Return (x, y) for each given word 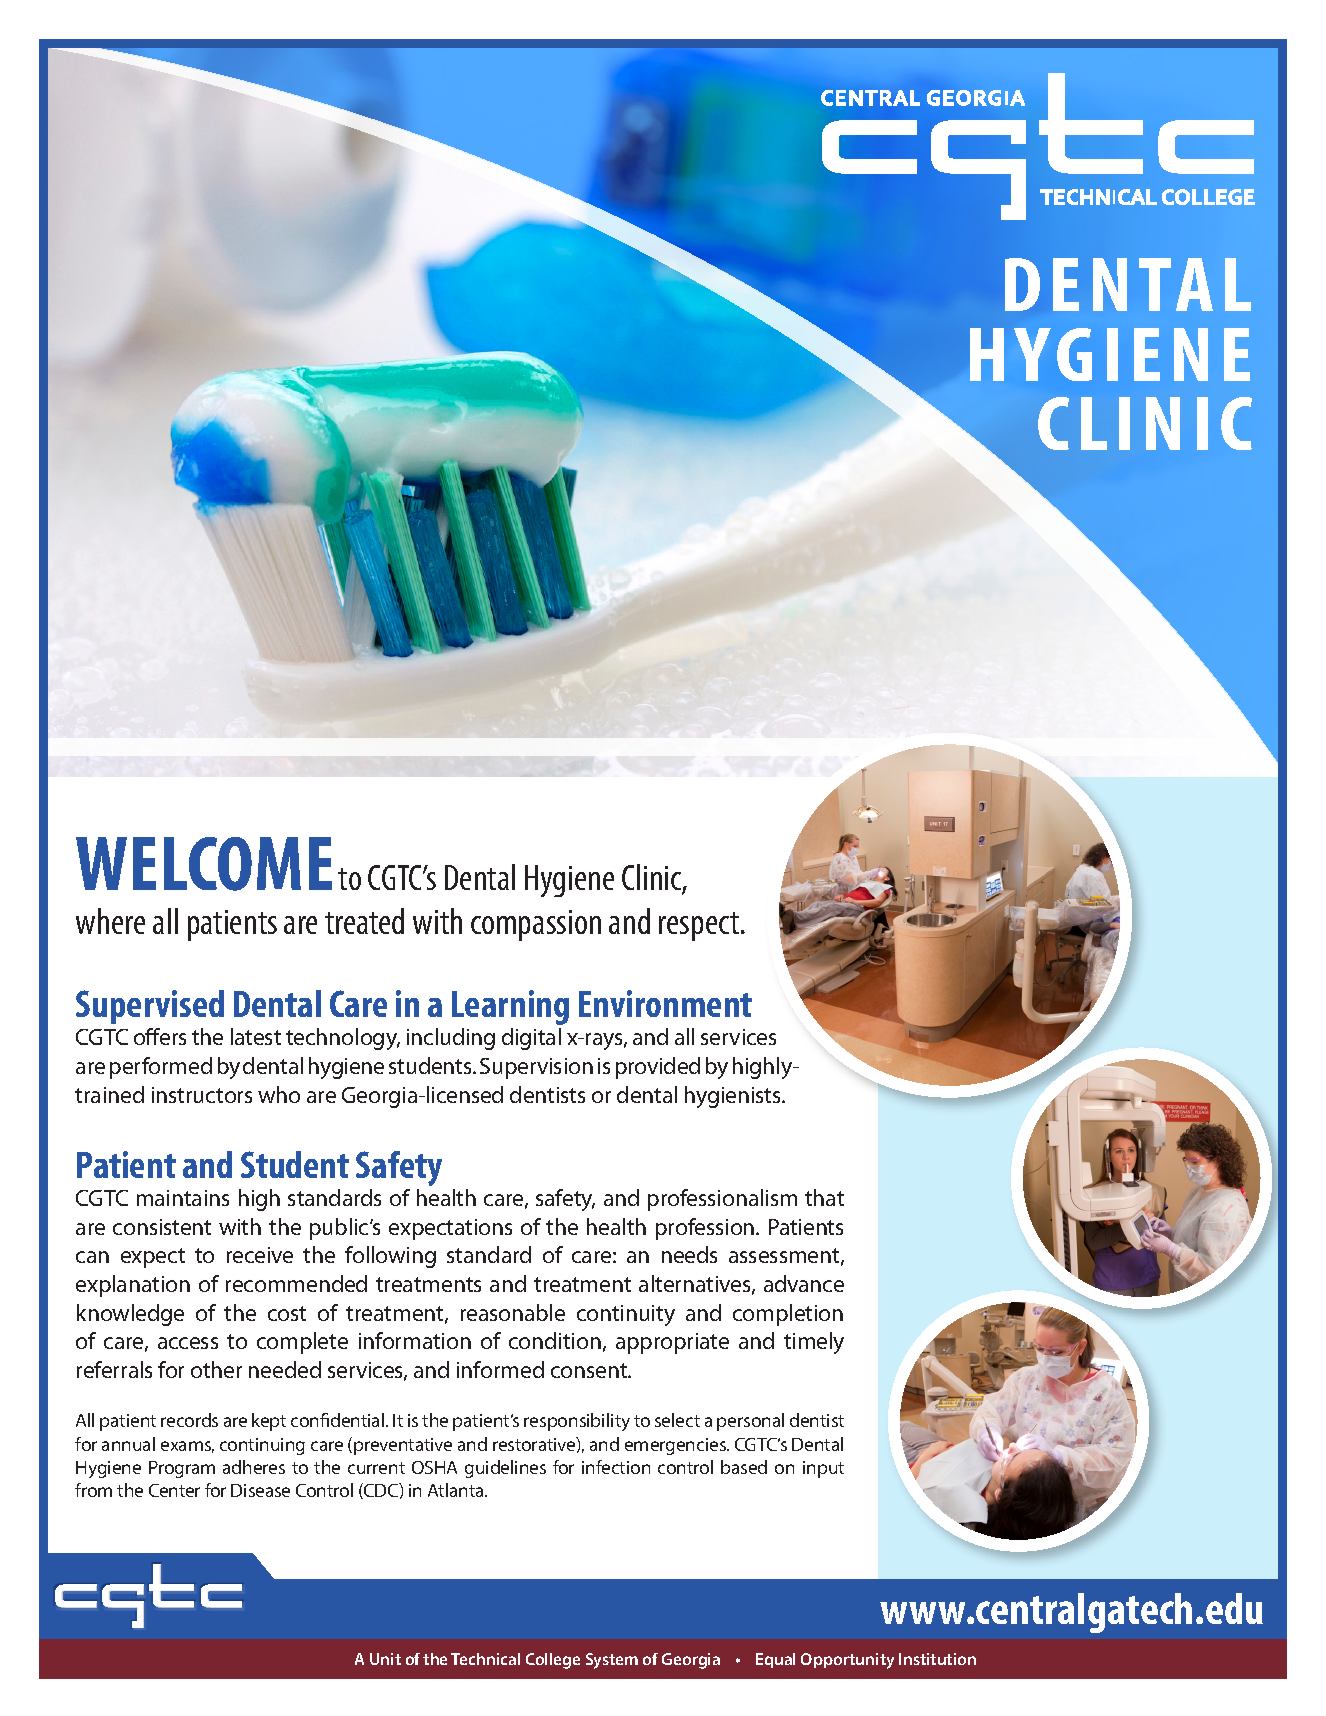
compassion (536, 925)
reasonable (513, 1312)
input (823, 1469)
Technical (485, 1659)
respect (699, 926)
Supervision (536, 1068)
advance (804, 1283)
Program (182, 1469)
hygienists (734, 1097)
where (110, 921)
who (279, 1094)
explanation (133, 1286)
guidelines (505, 1469)
